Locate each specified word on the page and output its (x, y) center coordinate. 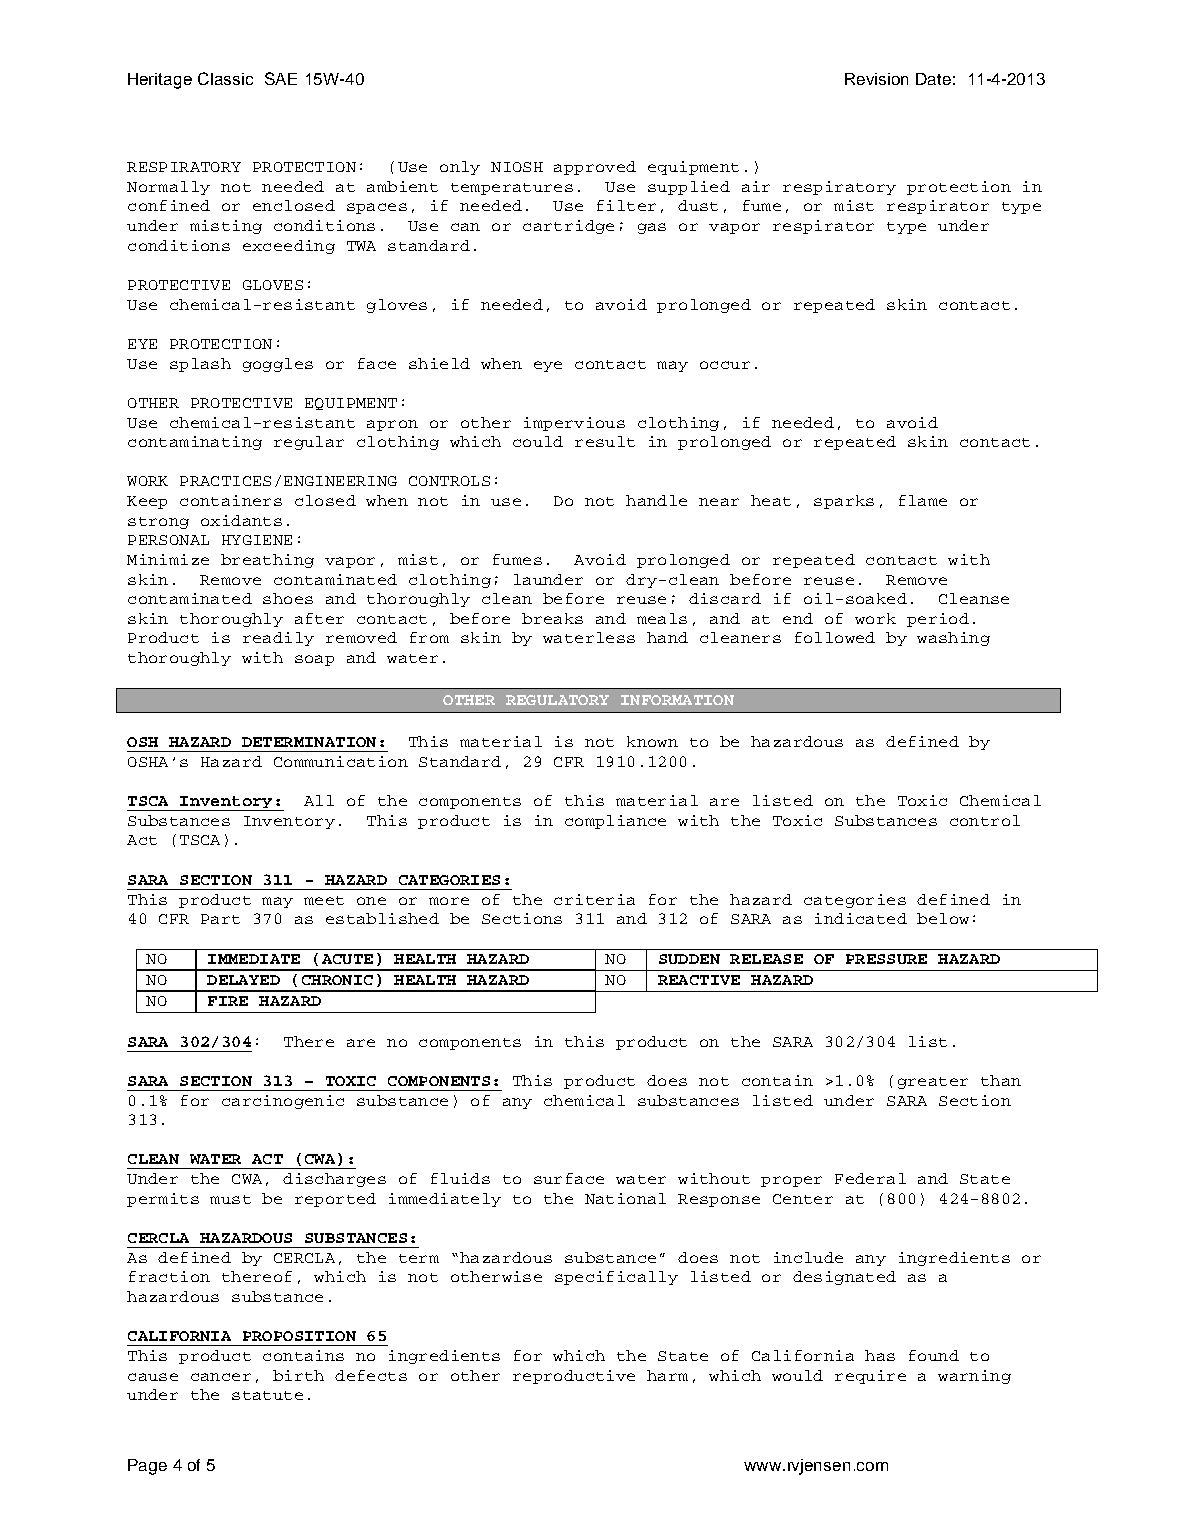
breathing (267, 561)
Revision (876, 79)
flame (923, 500)
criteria (594, 899)
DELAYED (243, 980)
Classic (225, 78)
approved (595, 168)
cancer (221, 1377)
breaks (552, 618)
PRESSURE (886, 959)
